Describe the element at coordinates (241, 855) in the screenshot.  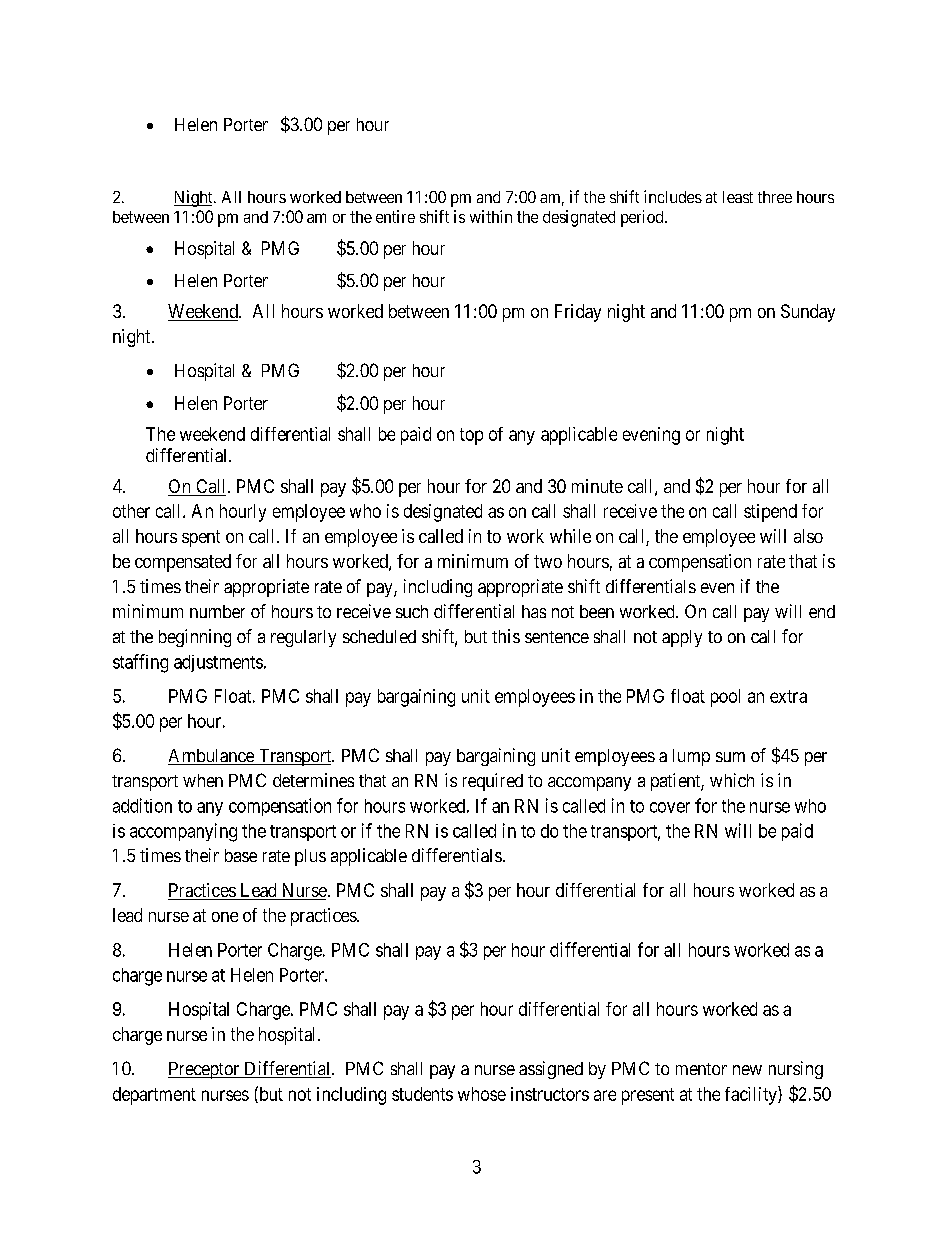
I see `base` at that location.
